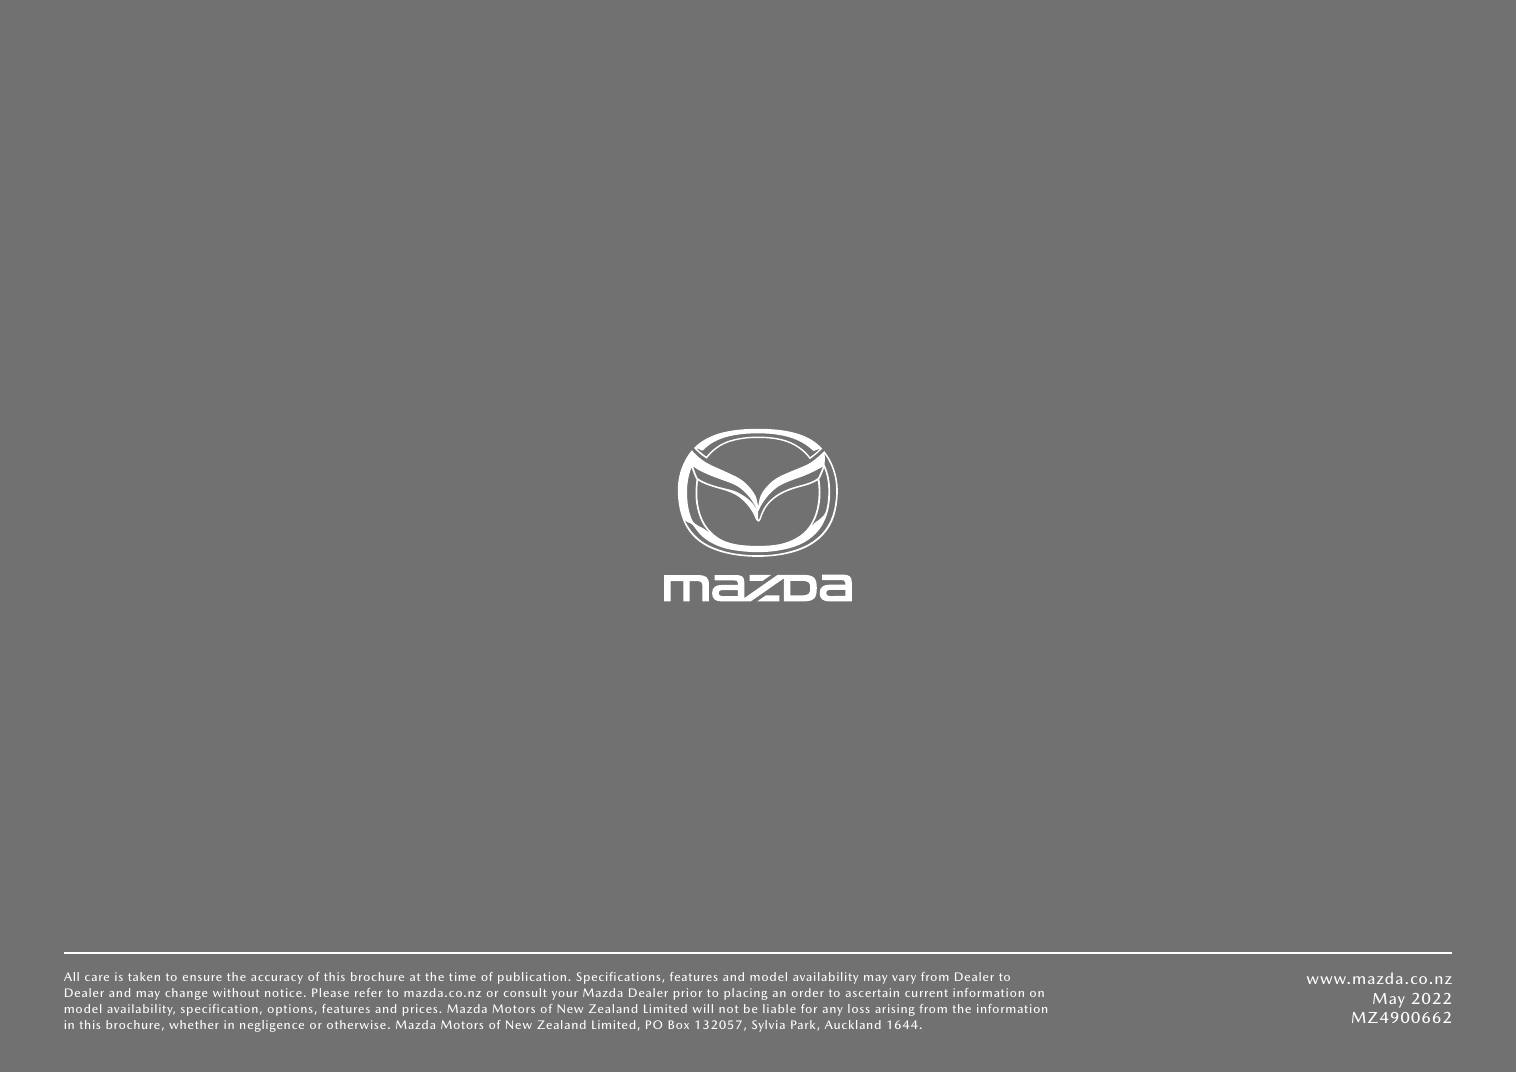  Describe the element at coordinates (202, 978) in the image. I see `ensure` at that location.
